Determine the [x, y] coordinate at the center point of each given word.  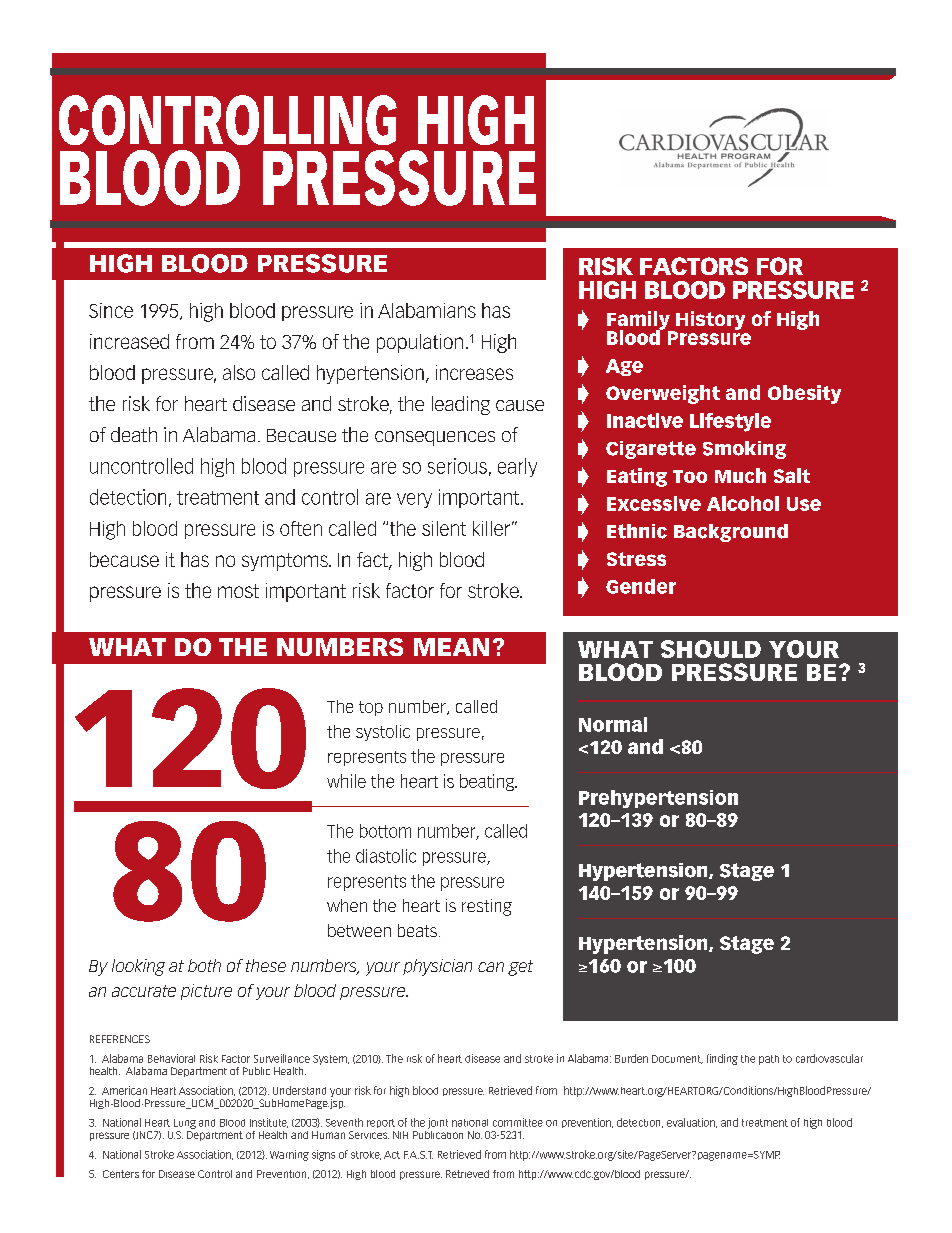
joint [438, 1123]
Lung [185, 1124]
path [769, 1060]
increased [129, 341]
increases [474, 372]
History [709, 321]
